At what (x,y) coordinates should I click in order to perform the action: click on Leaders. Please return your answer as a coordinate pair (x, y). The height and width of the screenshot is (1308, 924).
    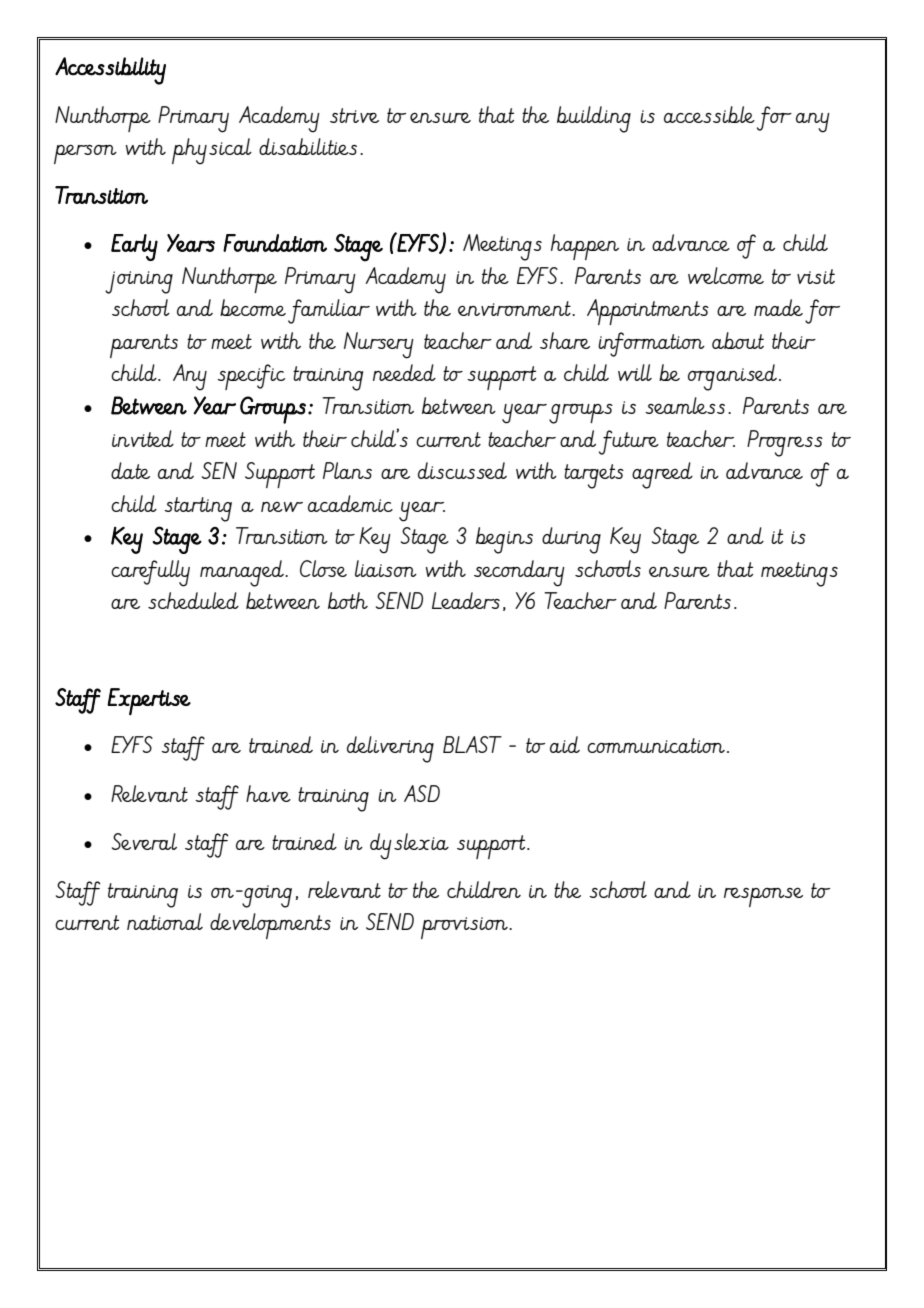
    Looking at the image, I should click on (466, 600).
